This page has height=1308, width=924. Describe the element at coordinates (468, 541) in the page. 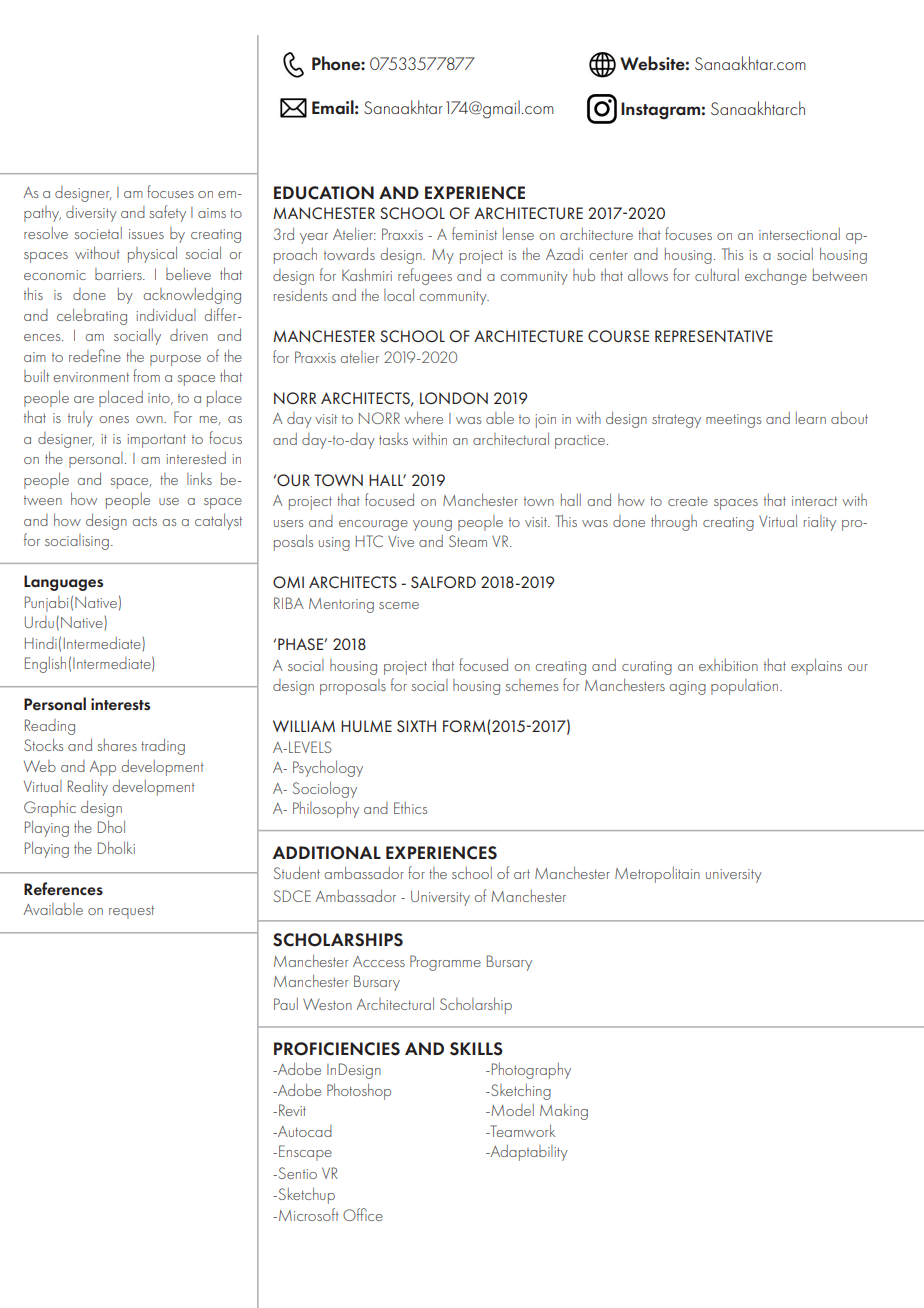

I see `Steam` at that location.
